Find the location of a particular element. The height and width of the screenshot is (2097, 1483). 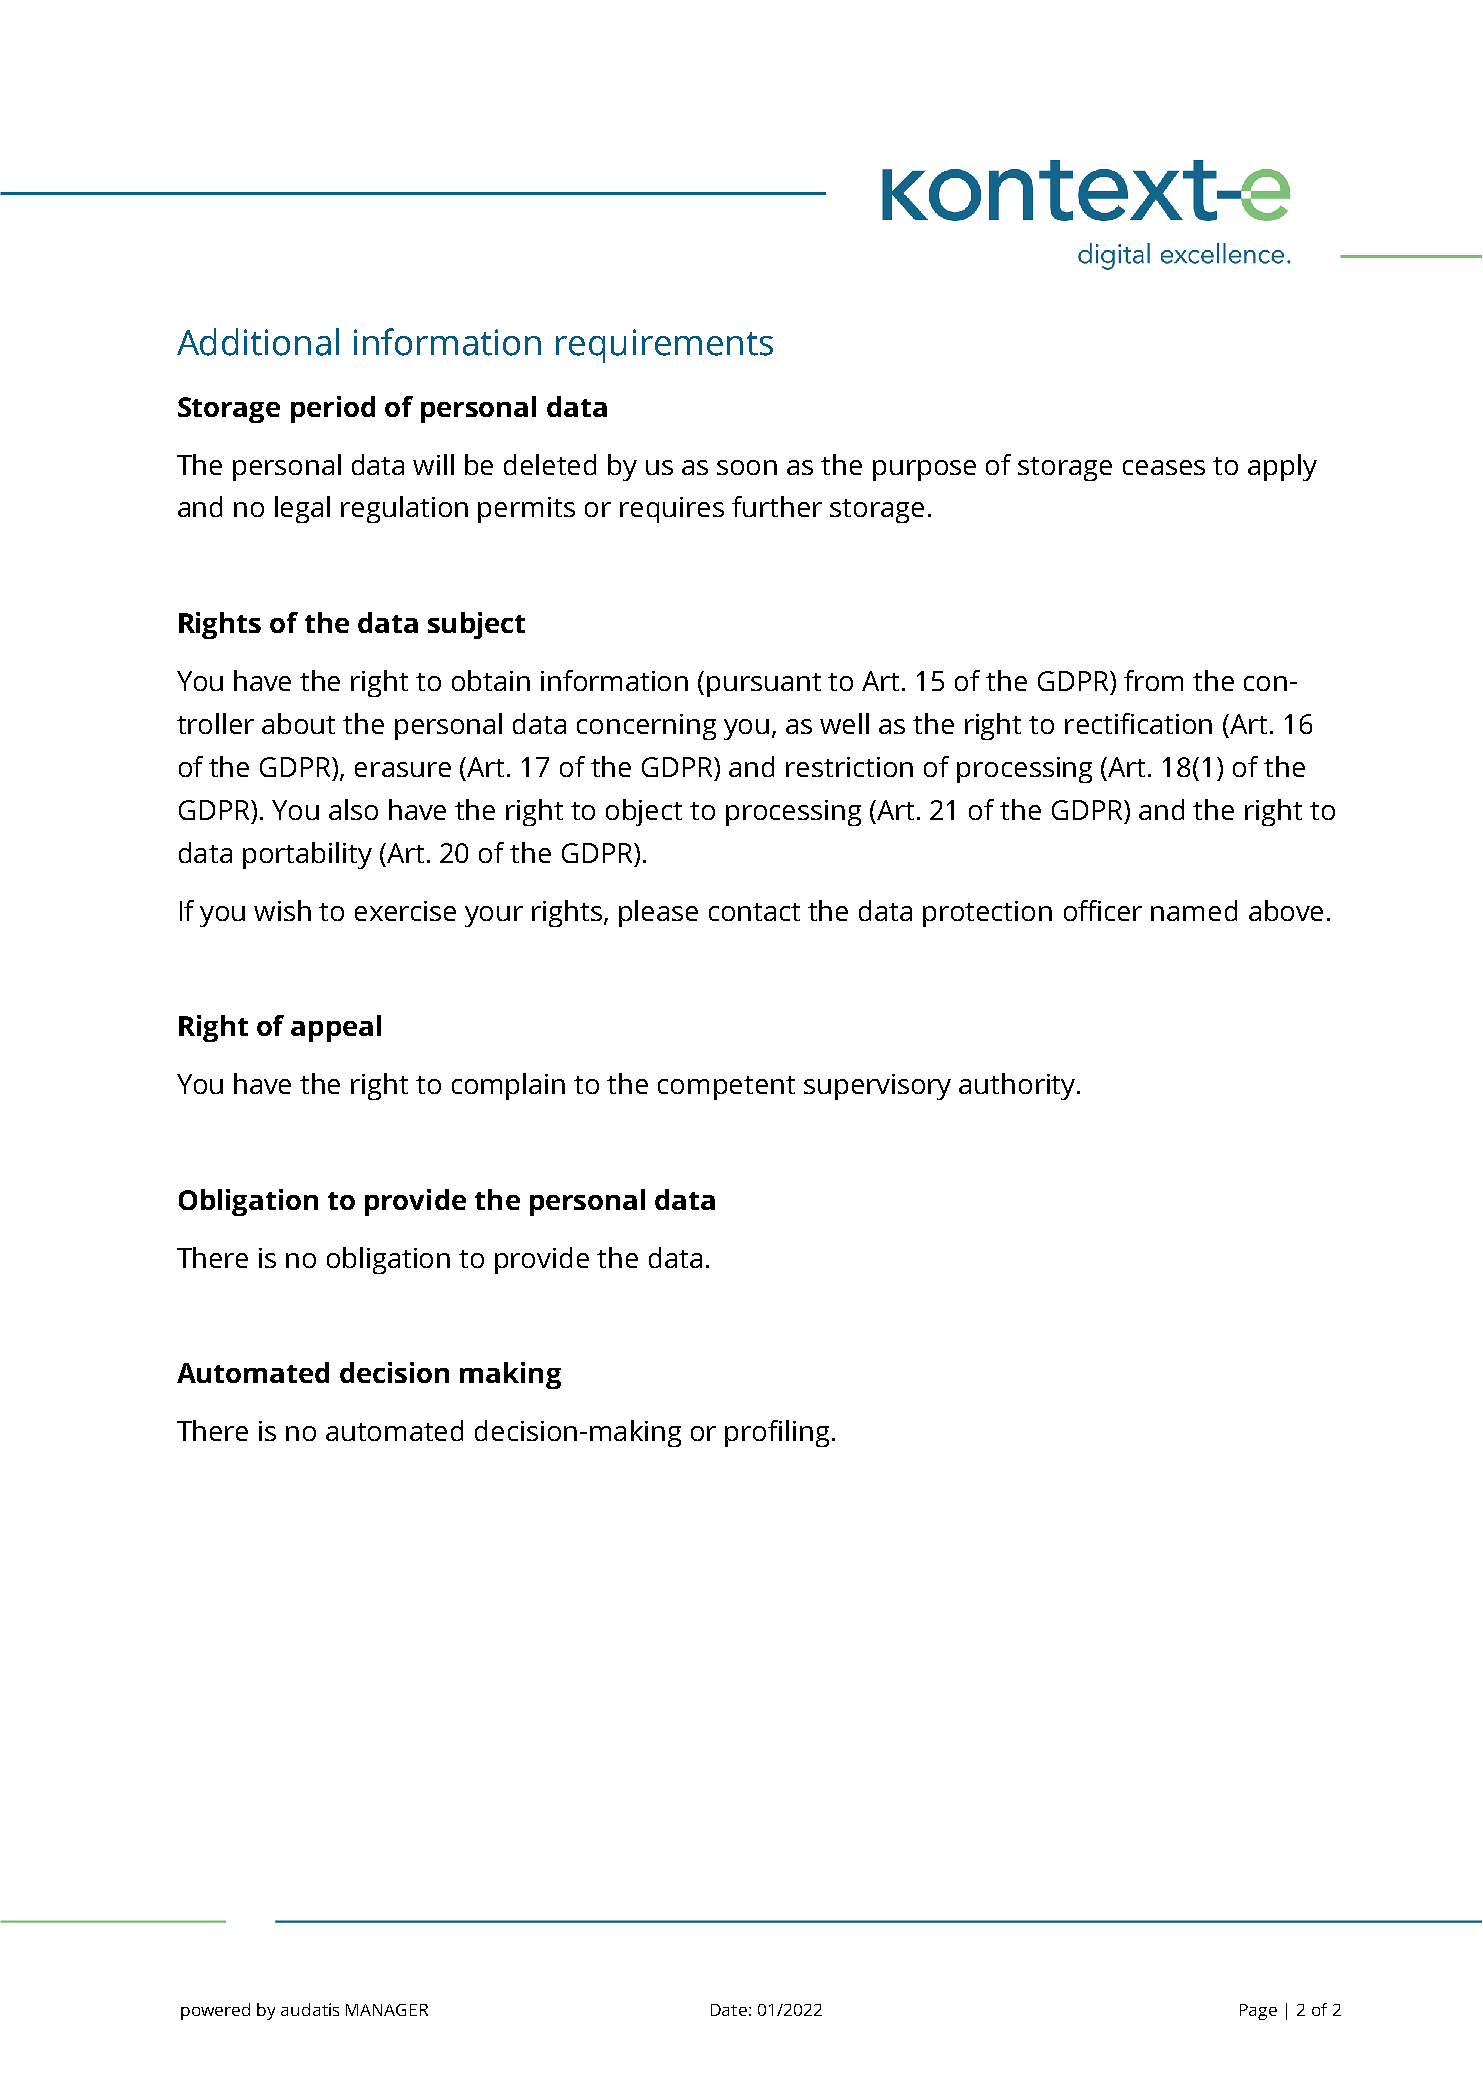

competent is located at coordinates (726, 1088).
